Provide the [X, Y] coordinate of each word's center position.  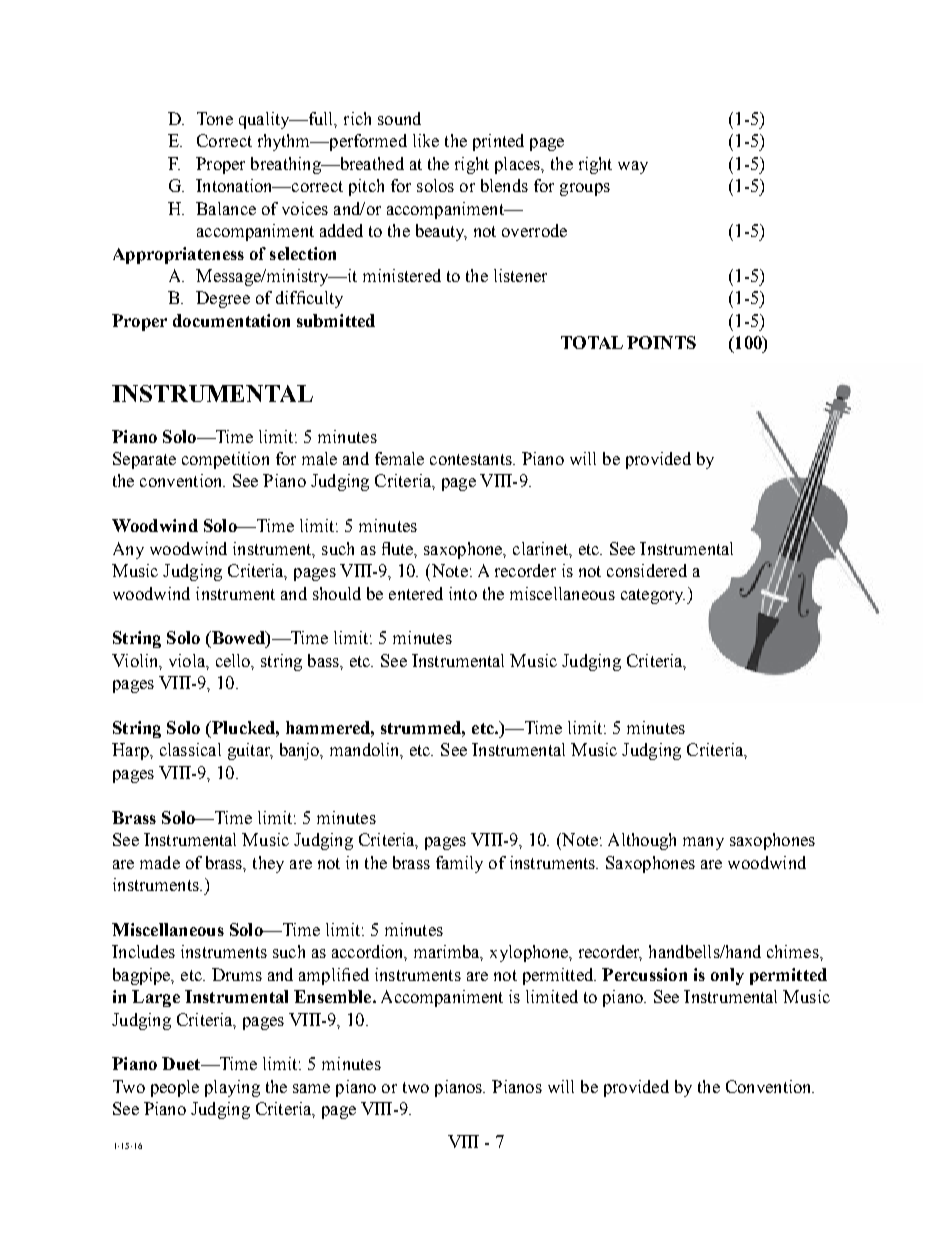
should [337, 593]
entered [416, 593]
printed [498, 142]
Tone [215, 118]
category [653, 596]
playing [232, 1088]
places [519, 165]
